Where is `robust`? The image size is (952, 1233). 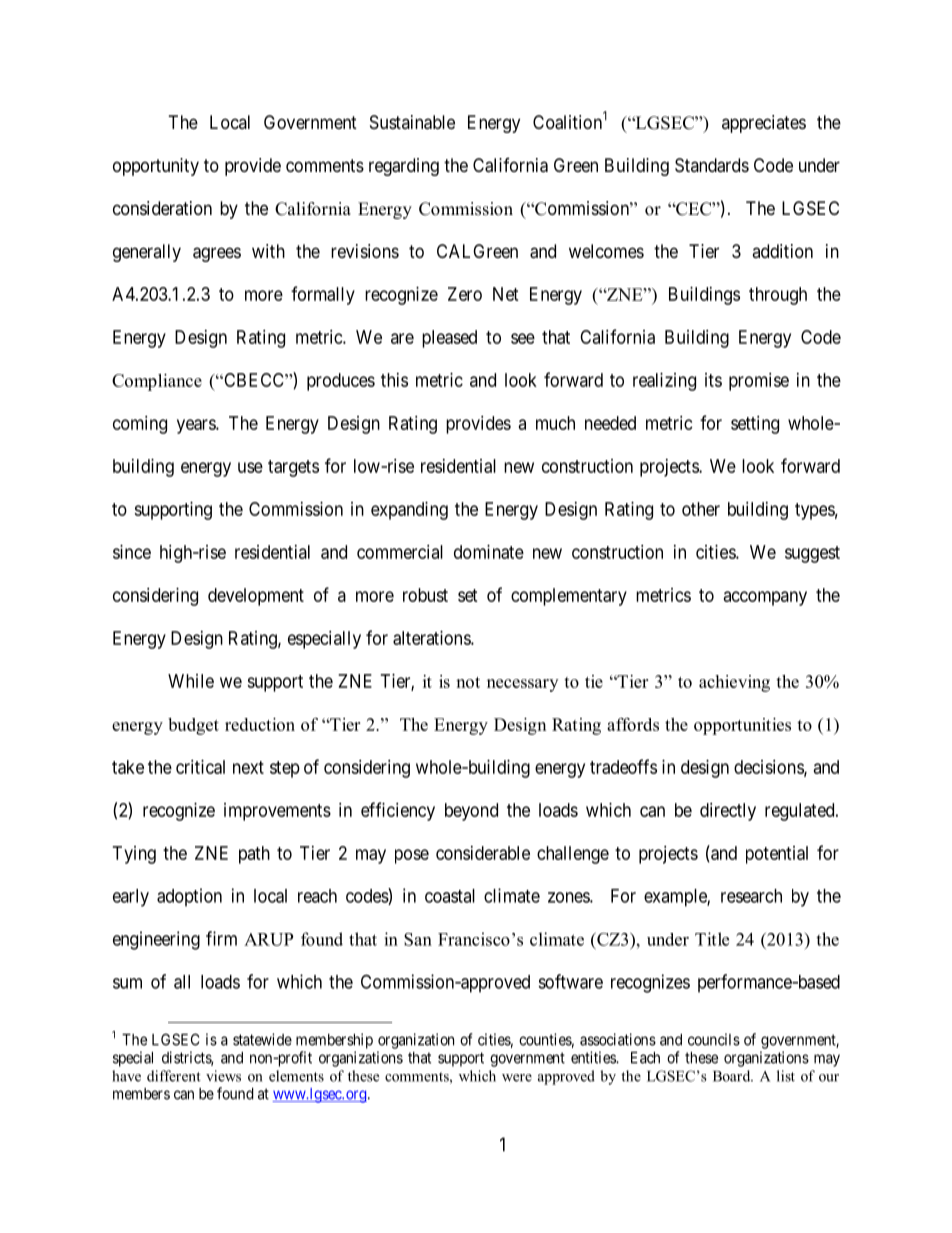 robust is located at coordinates (425, 595).
